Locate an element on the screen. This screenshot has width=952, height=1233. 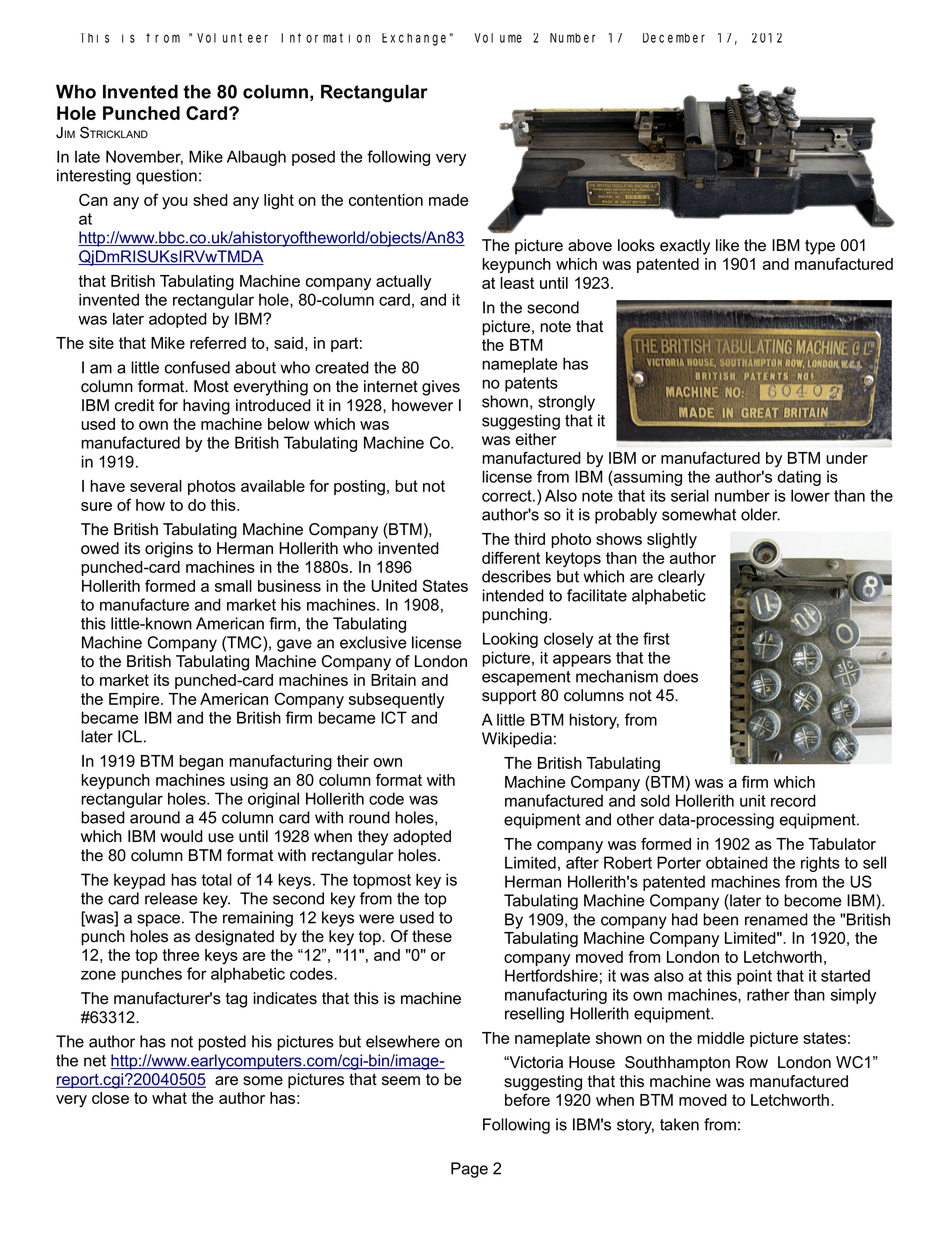
you is located at coordinates (175, 203).
